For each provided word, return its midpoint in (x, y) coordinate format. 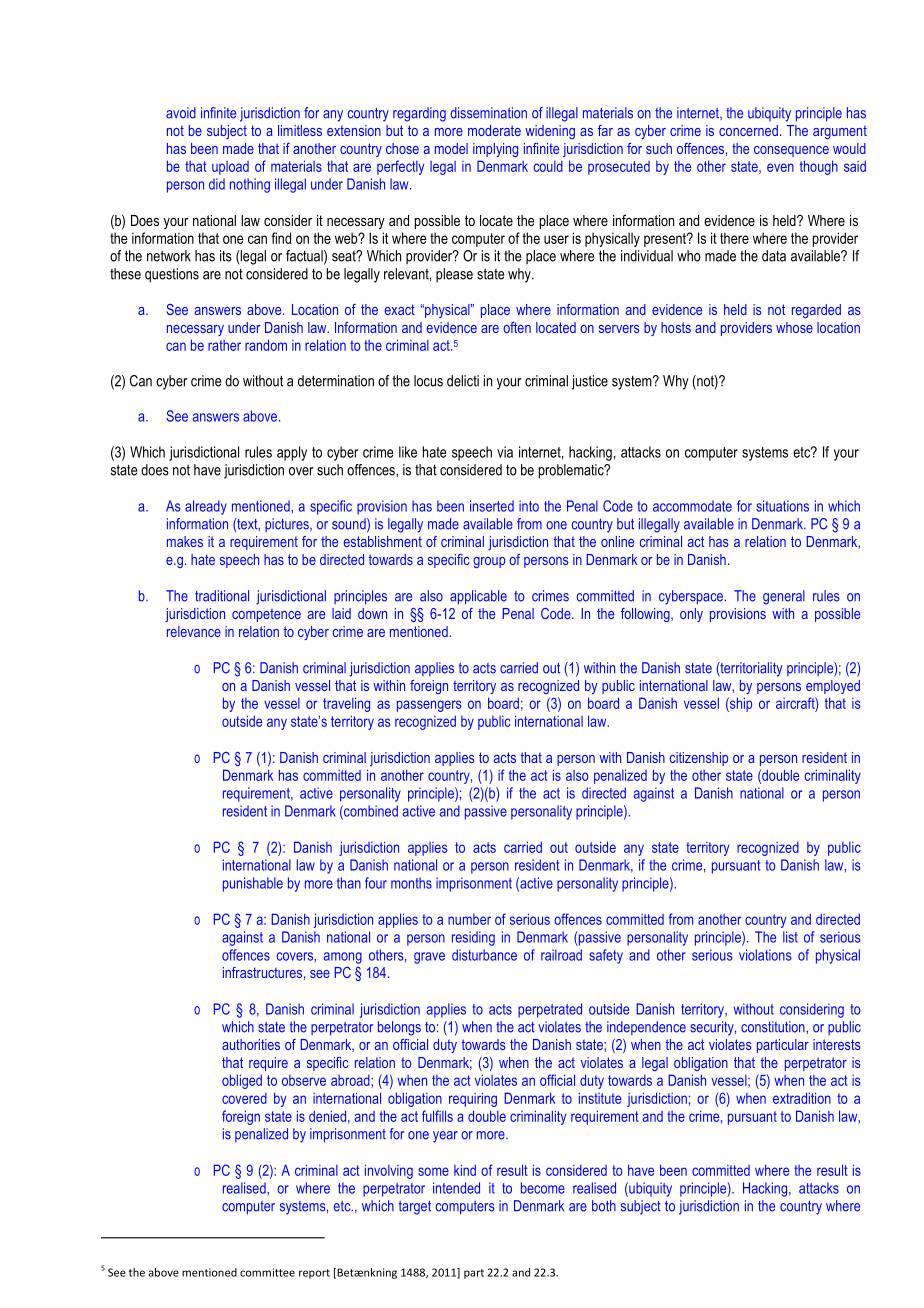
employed (833, 687)
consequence (791, 151)
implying (495, 150)
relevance (194, 631)
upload (230, 168)
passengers (429, 706)
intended (456, 1188)
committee (267, 1272)
